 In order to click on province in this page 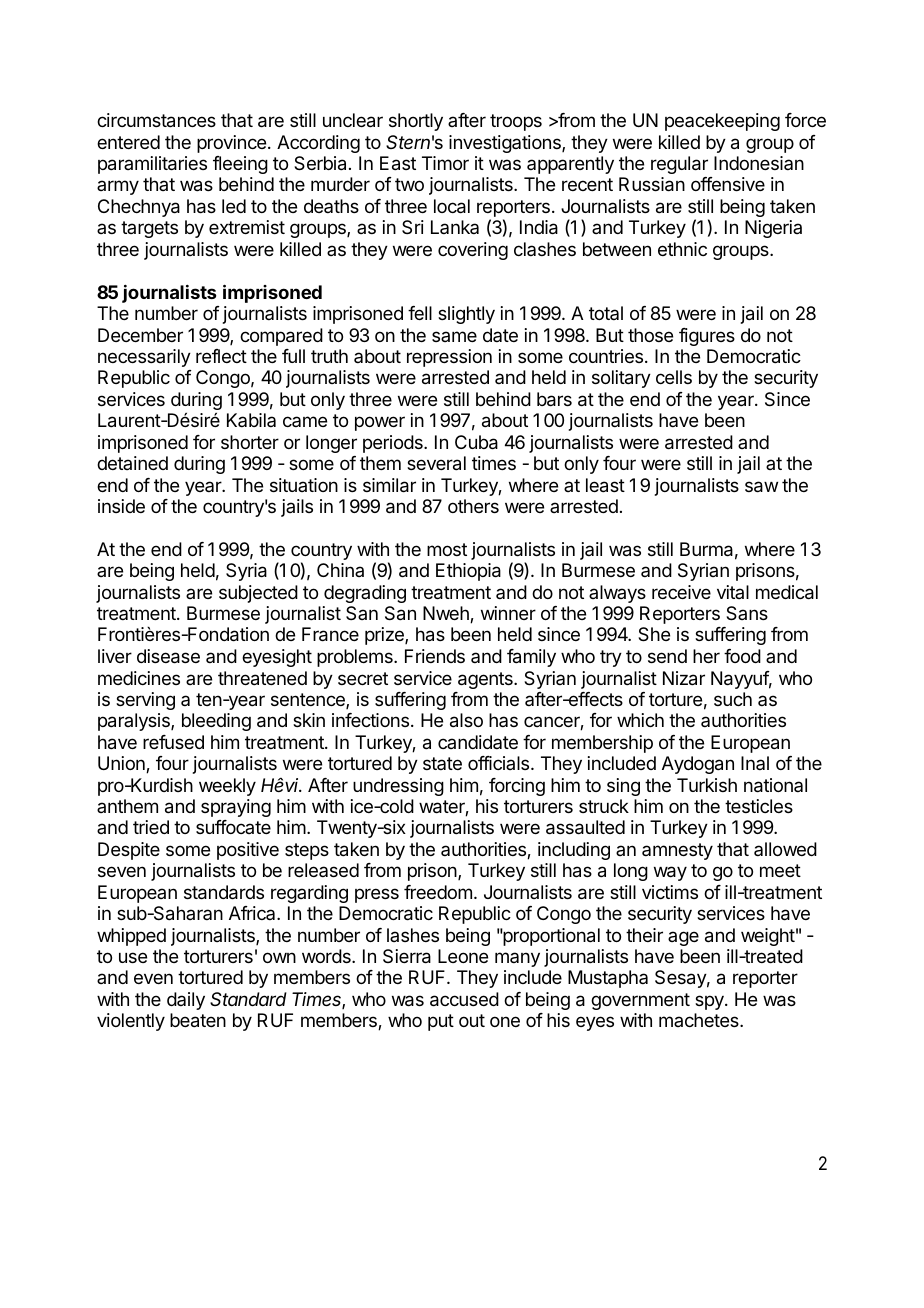, I will do `click(231, 144)`.
